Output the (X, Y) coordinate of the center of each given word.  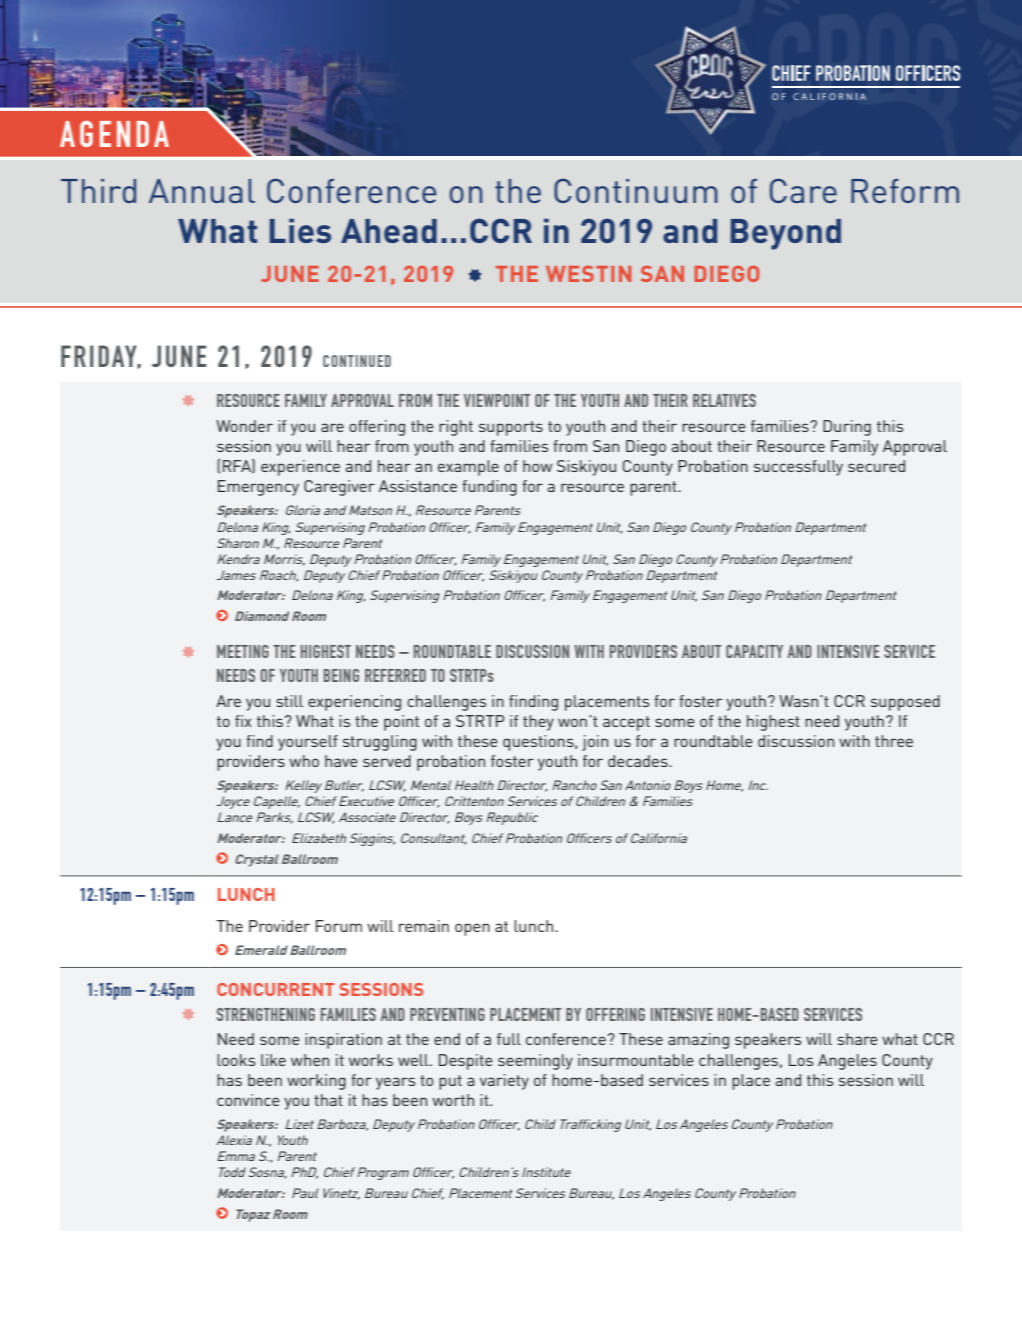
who (304, 761)
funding (489, 488)
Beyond (786, 234)
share (857, 1039)
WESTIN (588, 274)
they (538, 723)
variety (504, 1082)
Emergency (258, 488)
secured (876, 466)
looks (236, 1060)
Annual (202, 191)
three (894, 741)
